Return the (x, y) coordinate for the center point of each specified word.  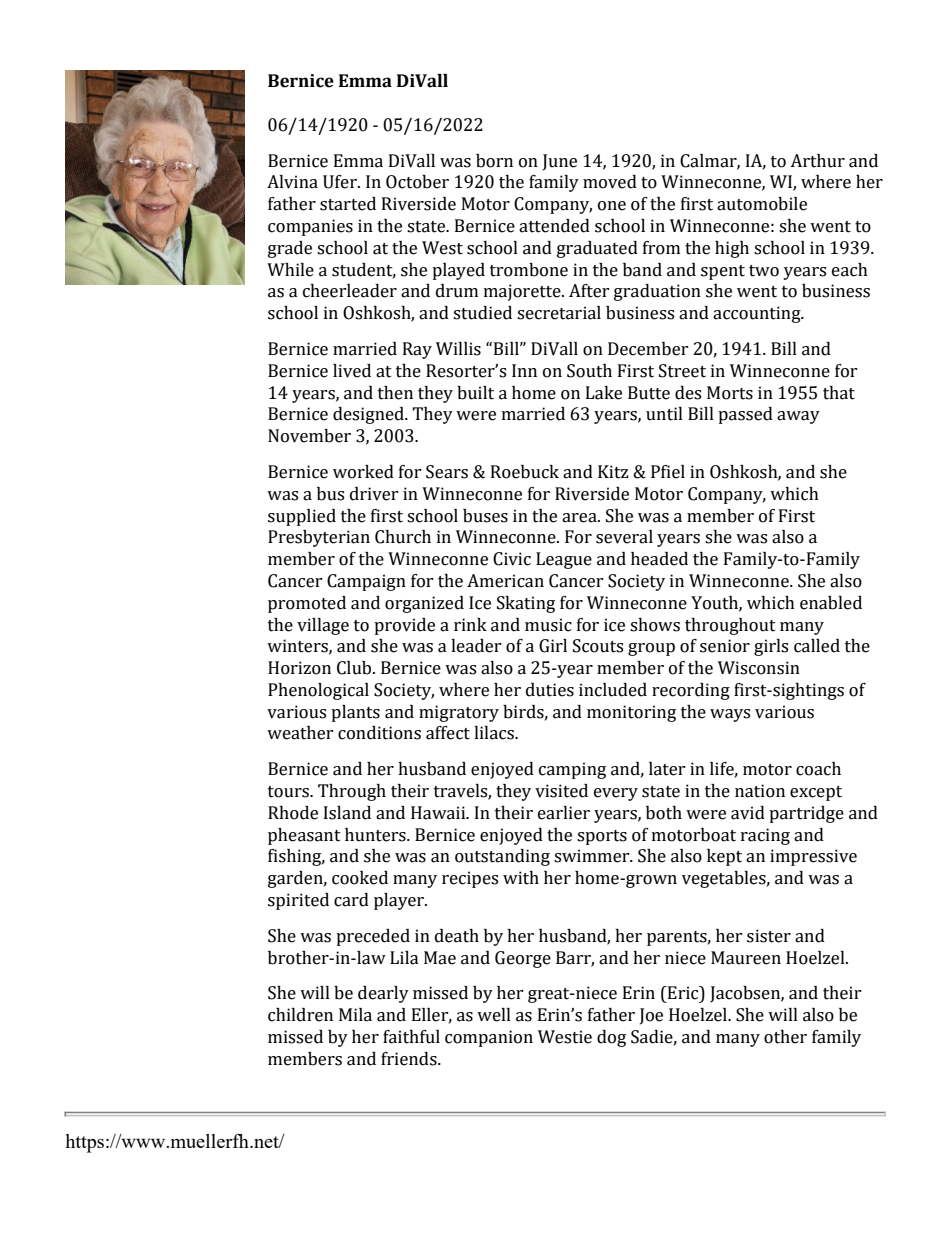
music (548, 625)
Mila (355, 1015)
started (348, 204)
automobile (762, 204)
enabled (831, 603)
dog (611, 1038)
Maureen (746, 958)
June (560, 162)
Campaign (366, 582)
